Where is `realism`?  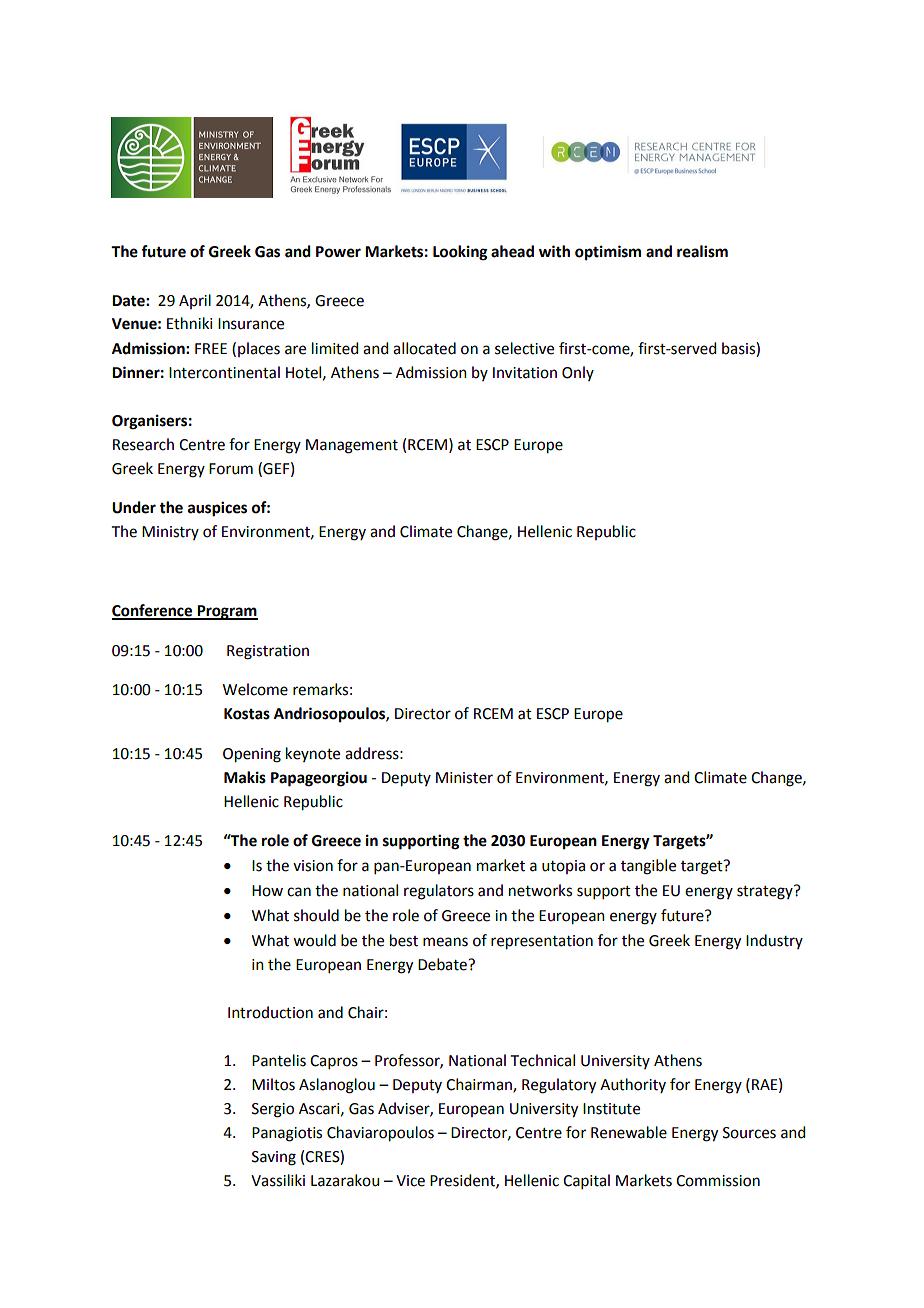
realism is located at coordinates (702, 251).
